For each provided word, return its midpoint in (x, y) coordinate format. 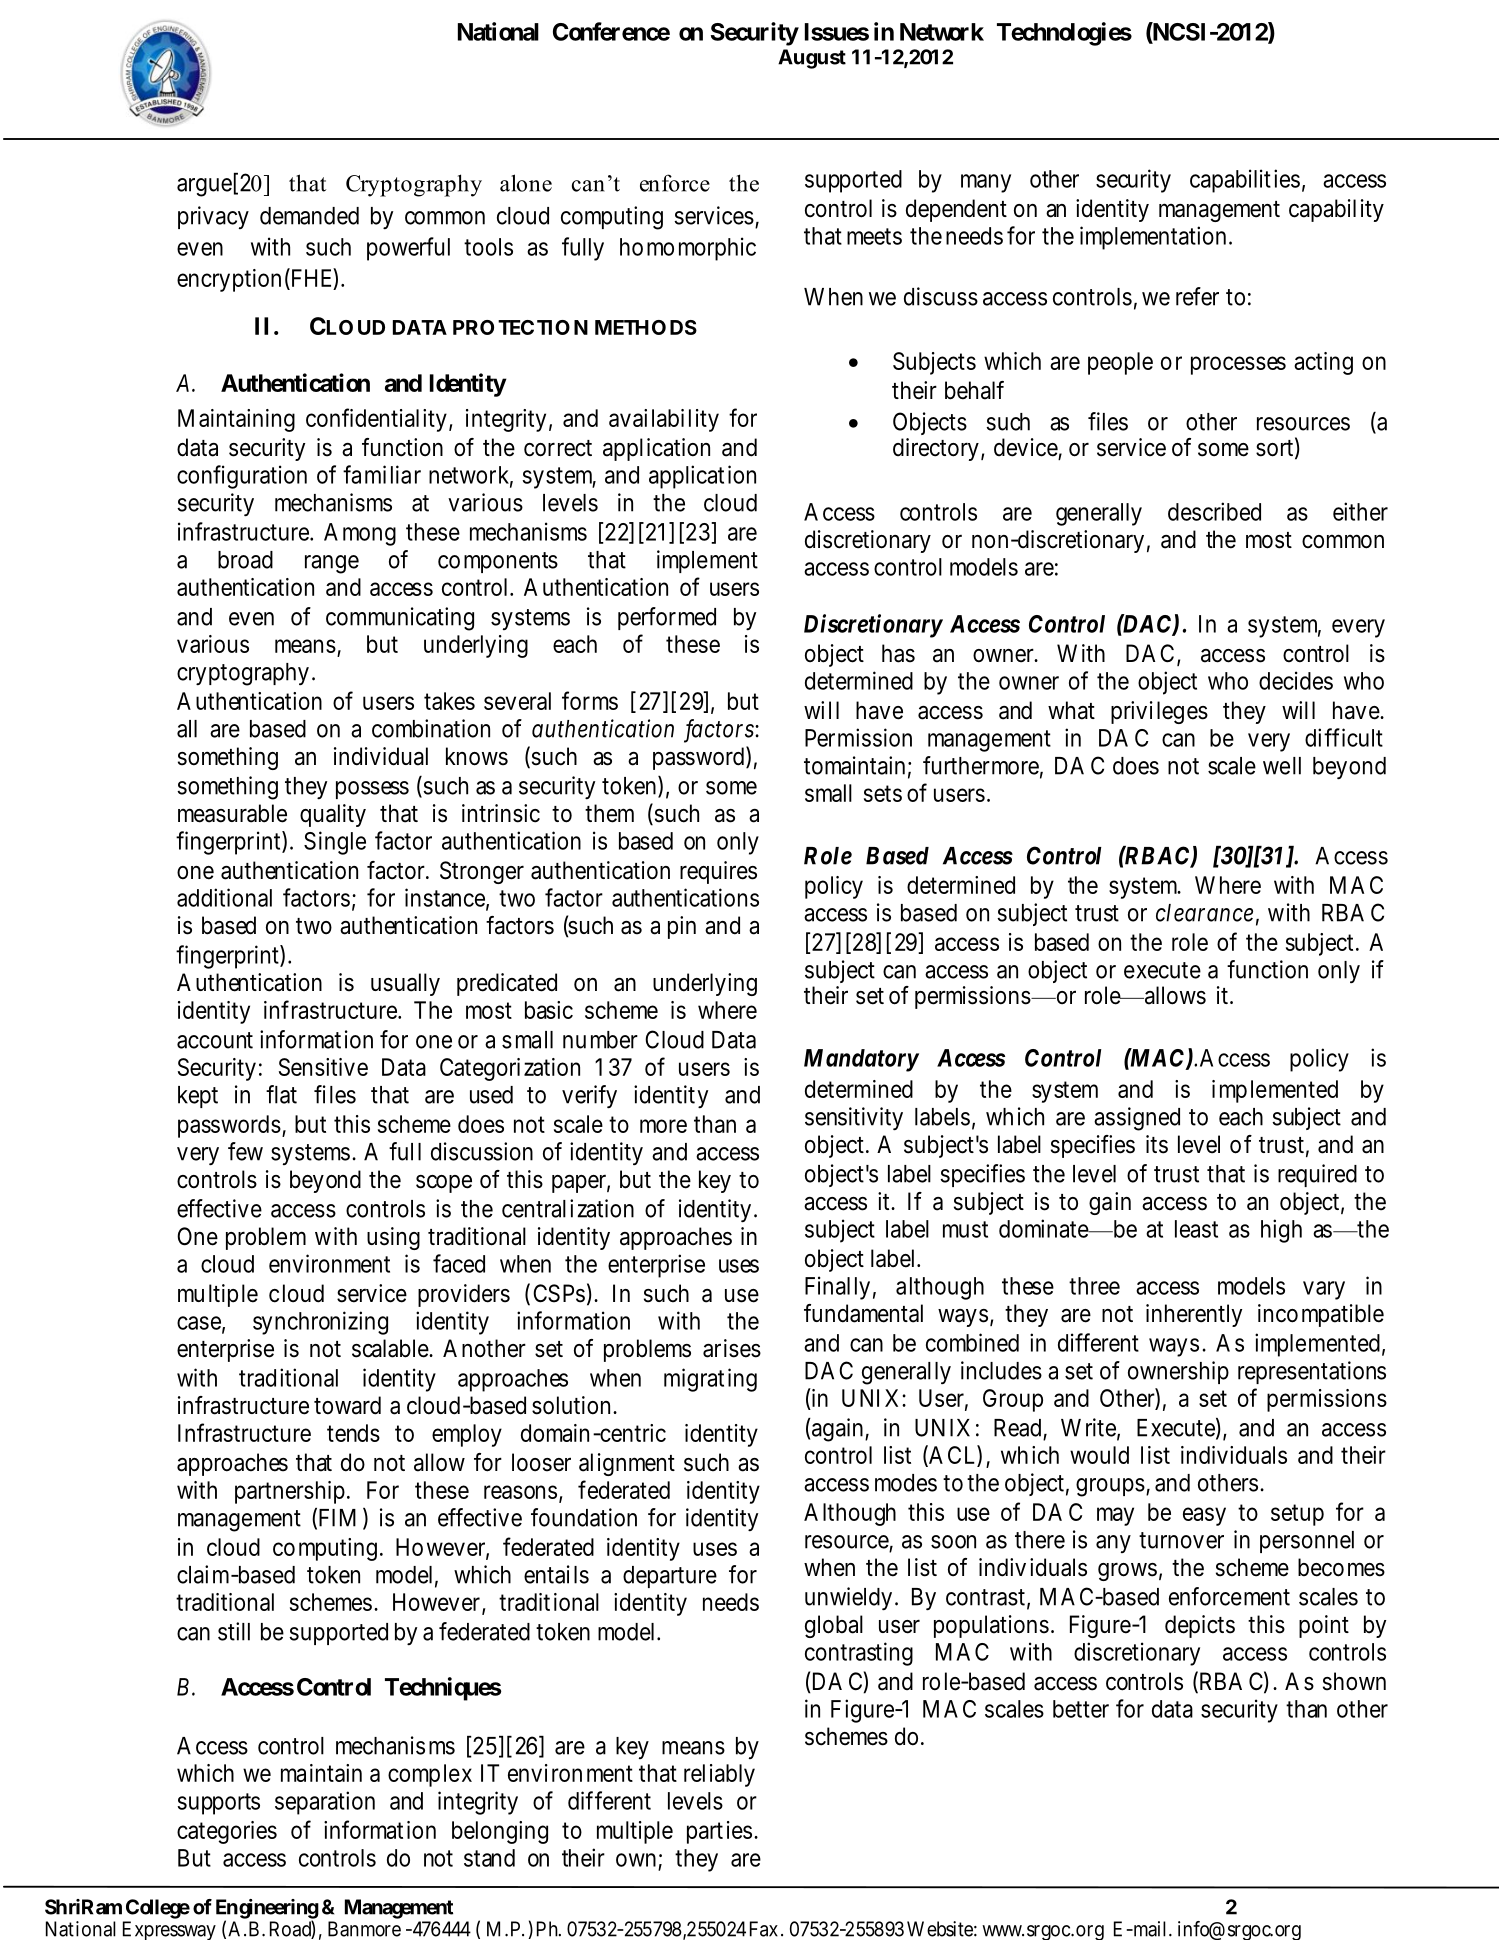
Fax (764, 1929)
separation (325, 1803)
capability (1336, 210)
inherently (1194, 1315)
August (812, 59)
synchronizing (320, 1323)
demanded (309, 216)
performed (667, 618)
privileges (1159, 712)
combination (431, 728)
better (1081, 1709)
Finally (837, 1288)
